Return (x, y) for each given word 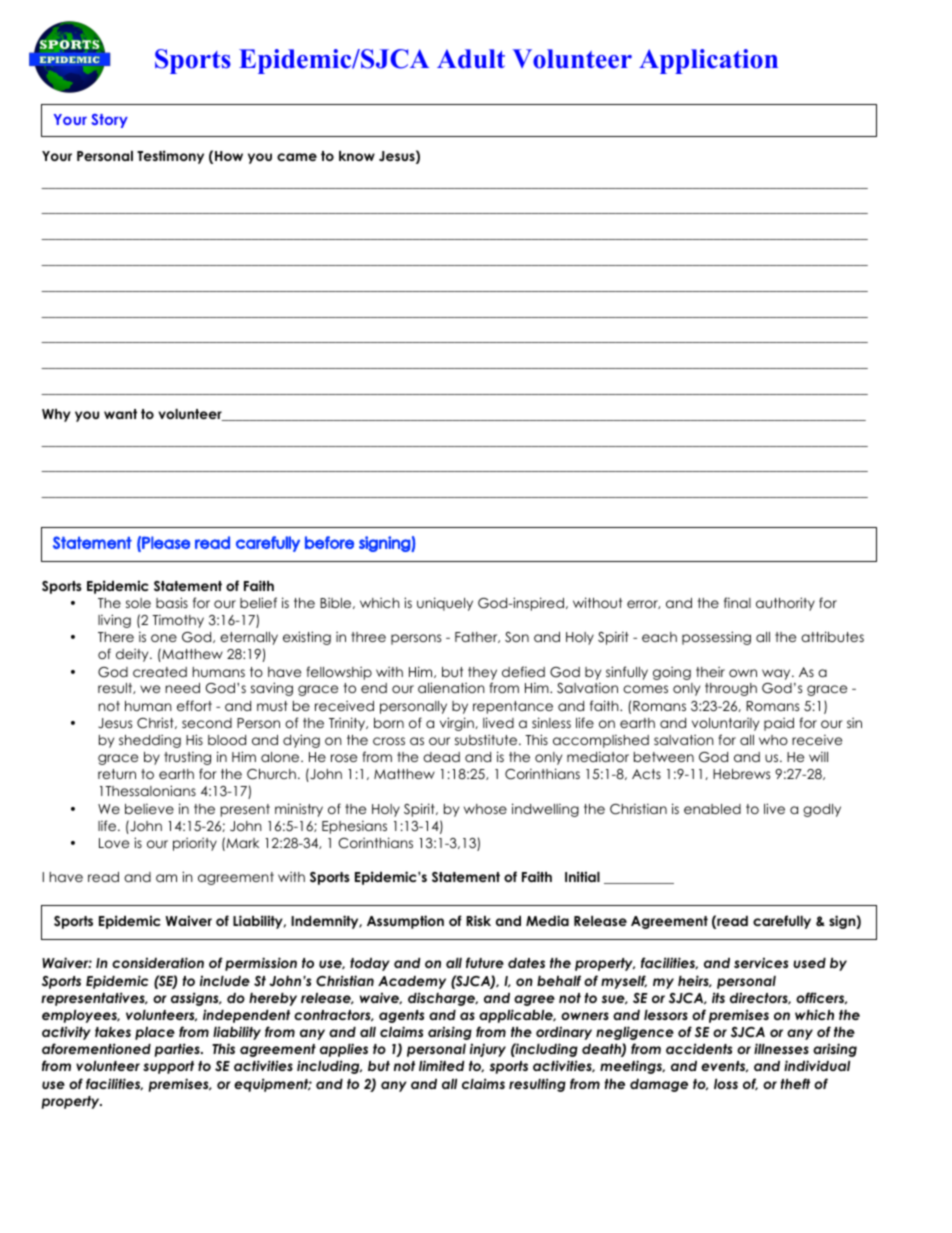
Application (708, 61)
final (737, 602)
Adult (471, 59)
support (168, 1067)
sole (138, 603)
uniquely (445, 604)
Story (109, 121)
